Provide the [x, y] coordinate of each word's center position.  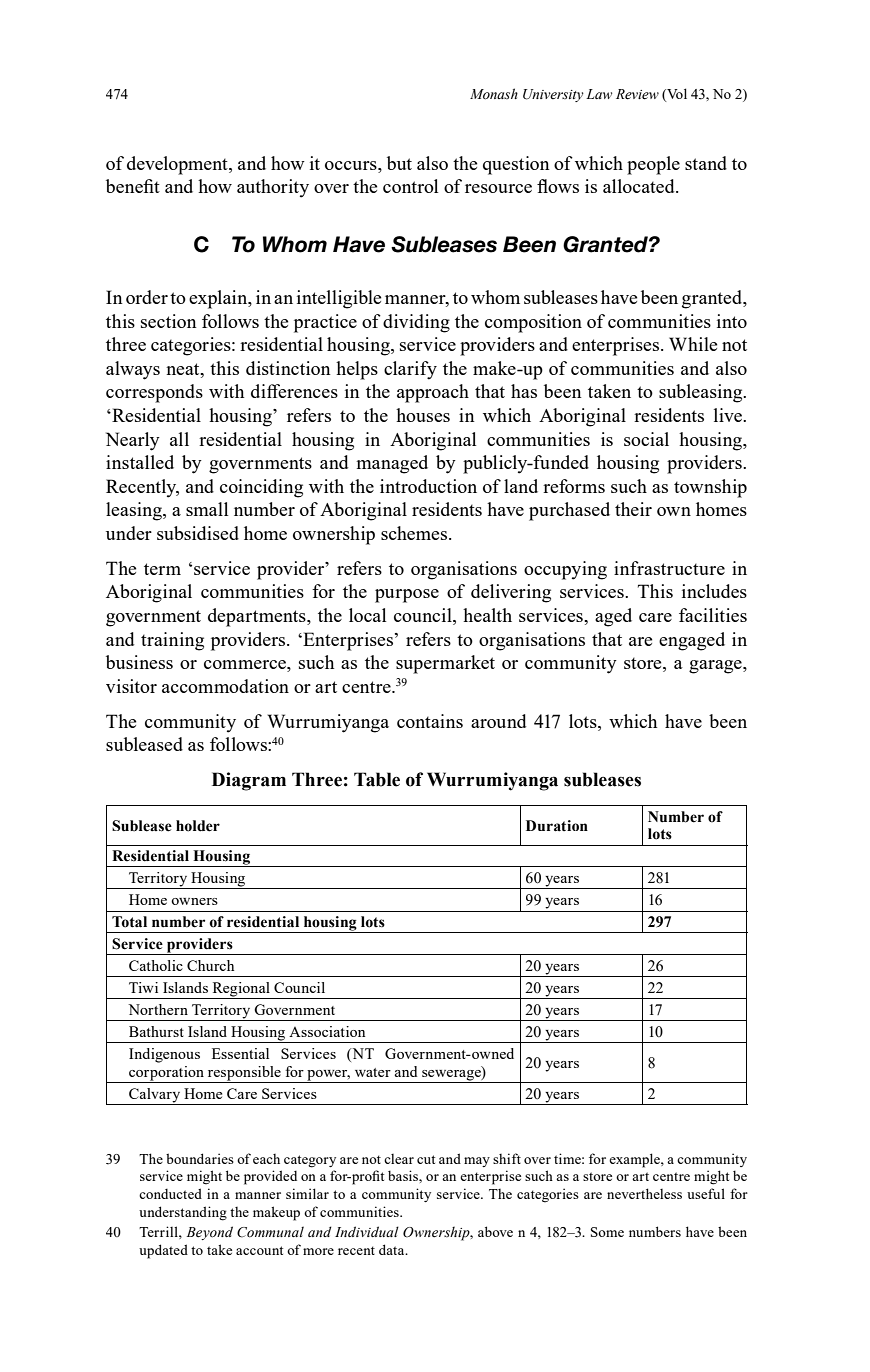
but [399, 163]
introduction [428, 486]
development [178, 165]
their [633, 509]
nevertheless [644, 1193]
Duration [557, 826]
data [393, 1249]
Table [377, 779]
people [653, 165]
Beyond [209, 1233]
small [207, 509]
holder [198, 826]
